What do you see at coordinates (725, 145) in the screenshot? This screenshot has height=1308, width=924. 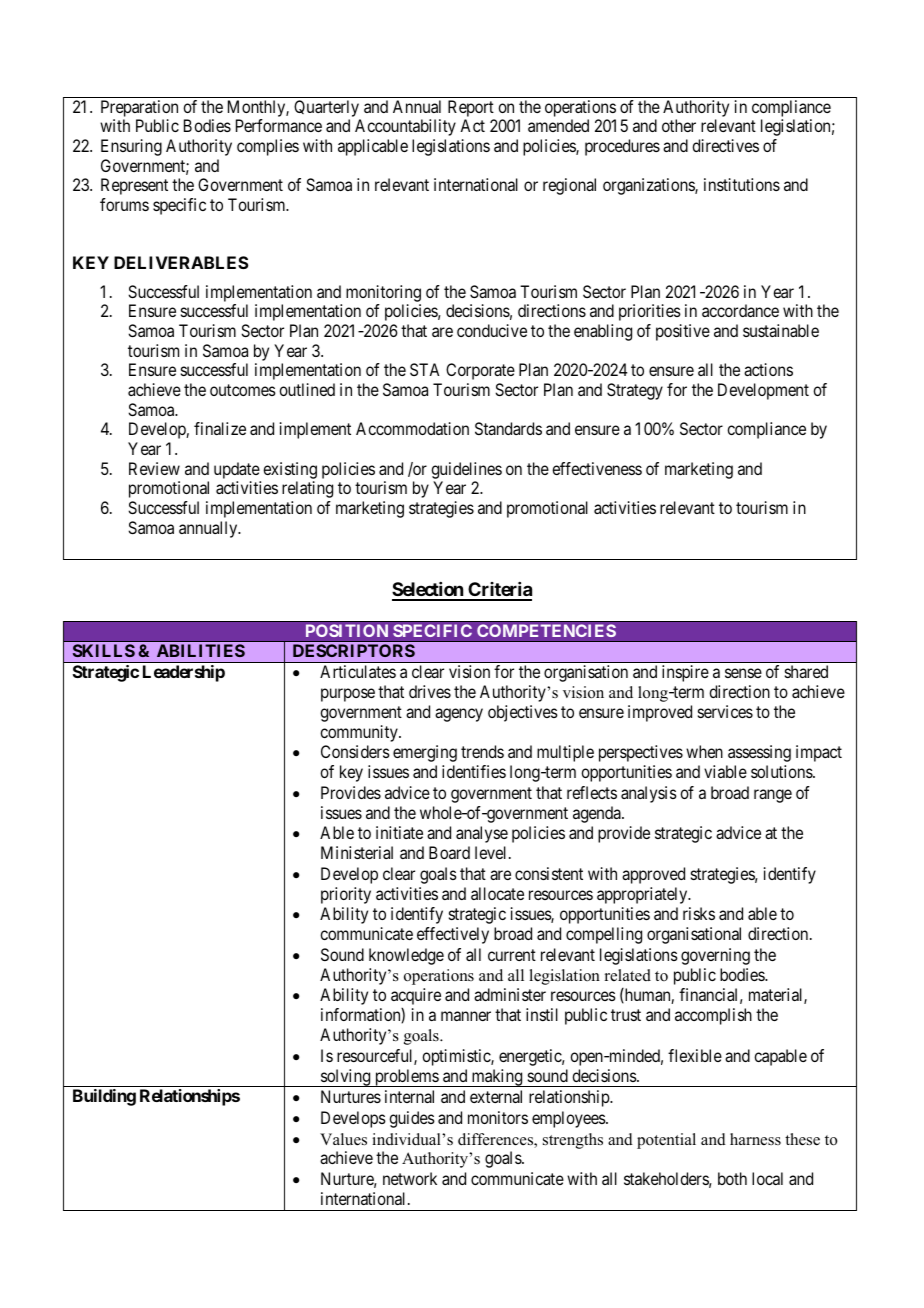 I see `directives` at bounding box center [725, 145].
